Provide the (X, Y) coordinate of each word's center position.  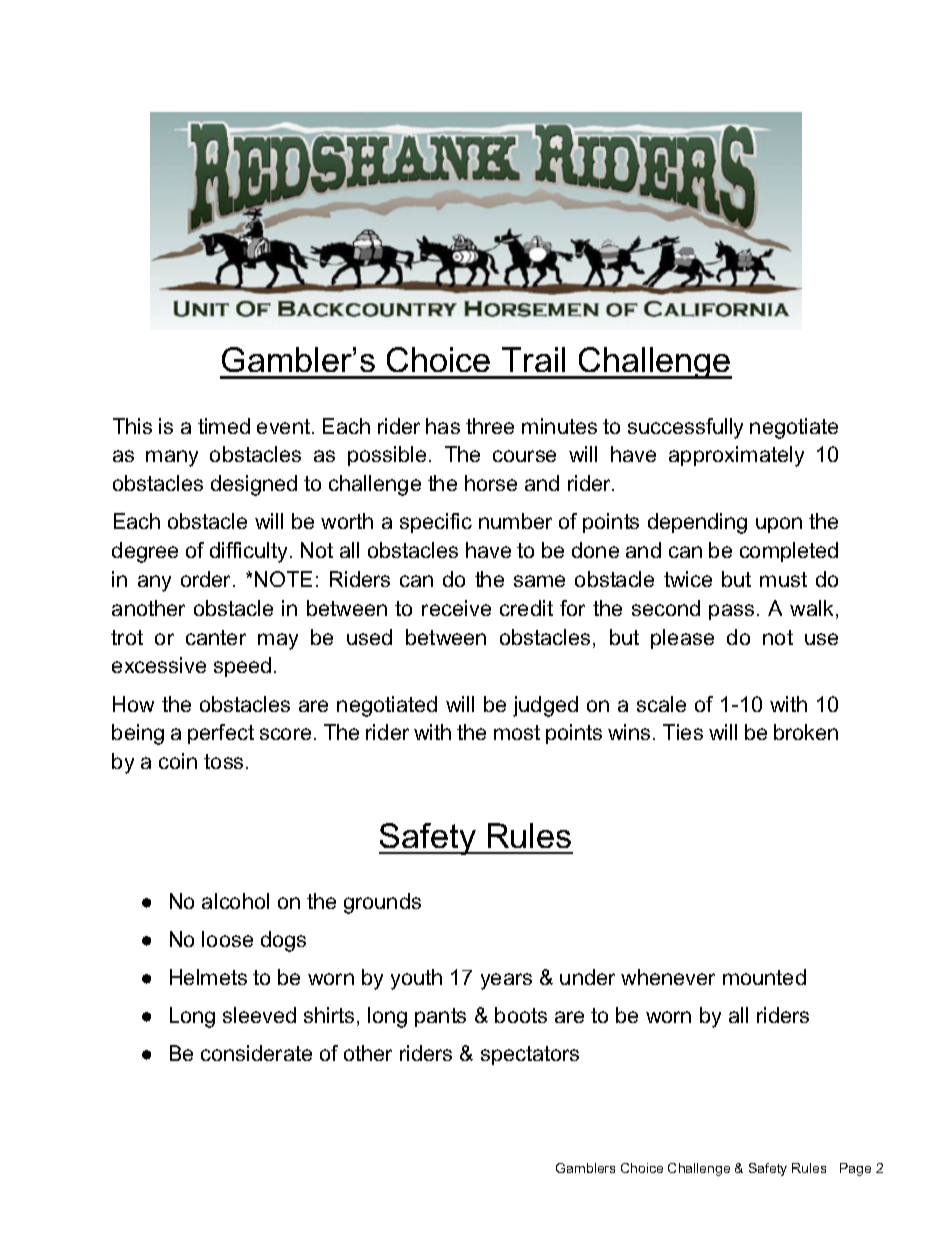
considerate (256, 1053)
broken (806, 732)
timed (224, 426)
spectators (530, 1055)
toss (223, 761)
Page (855, 1169)
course (524, 456)
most (517, 732)
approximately (736, 456)
